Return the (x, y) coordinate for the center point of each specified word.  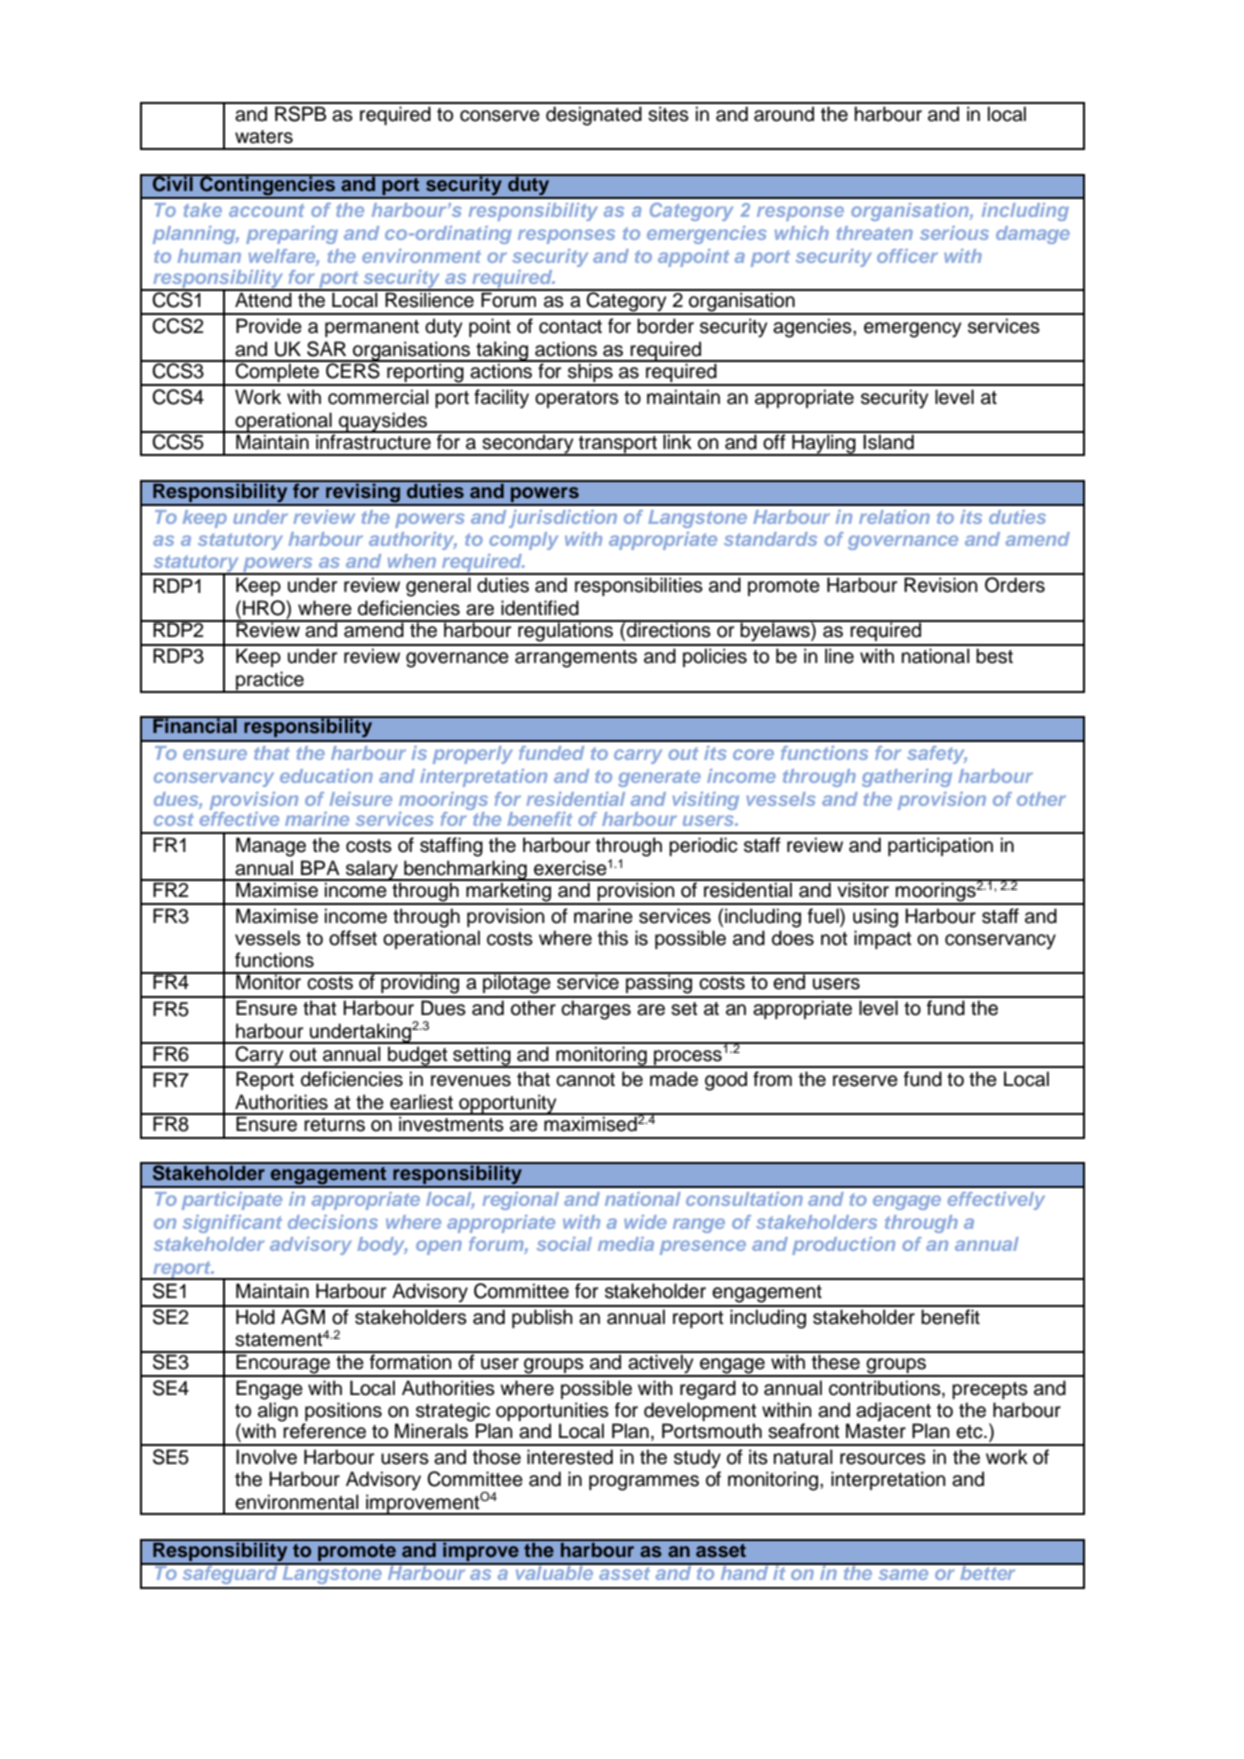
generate (659, 778)
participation (940, 846)
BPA (320, 867)
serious (954, 233)
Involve (266, 1457)
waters (264, 137)
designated (594, 116)
